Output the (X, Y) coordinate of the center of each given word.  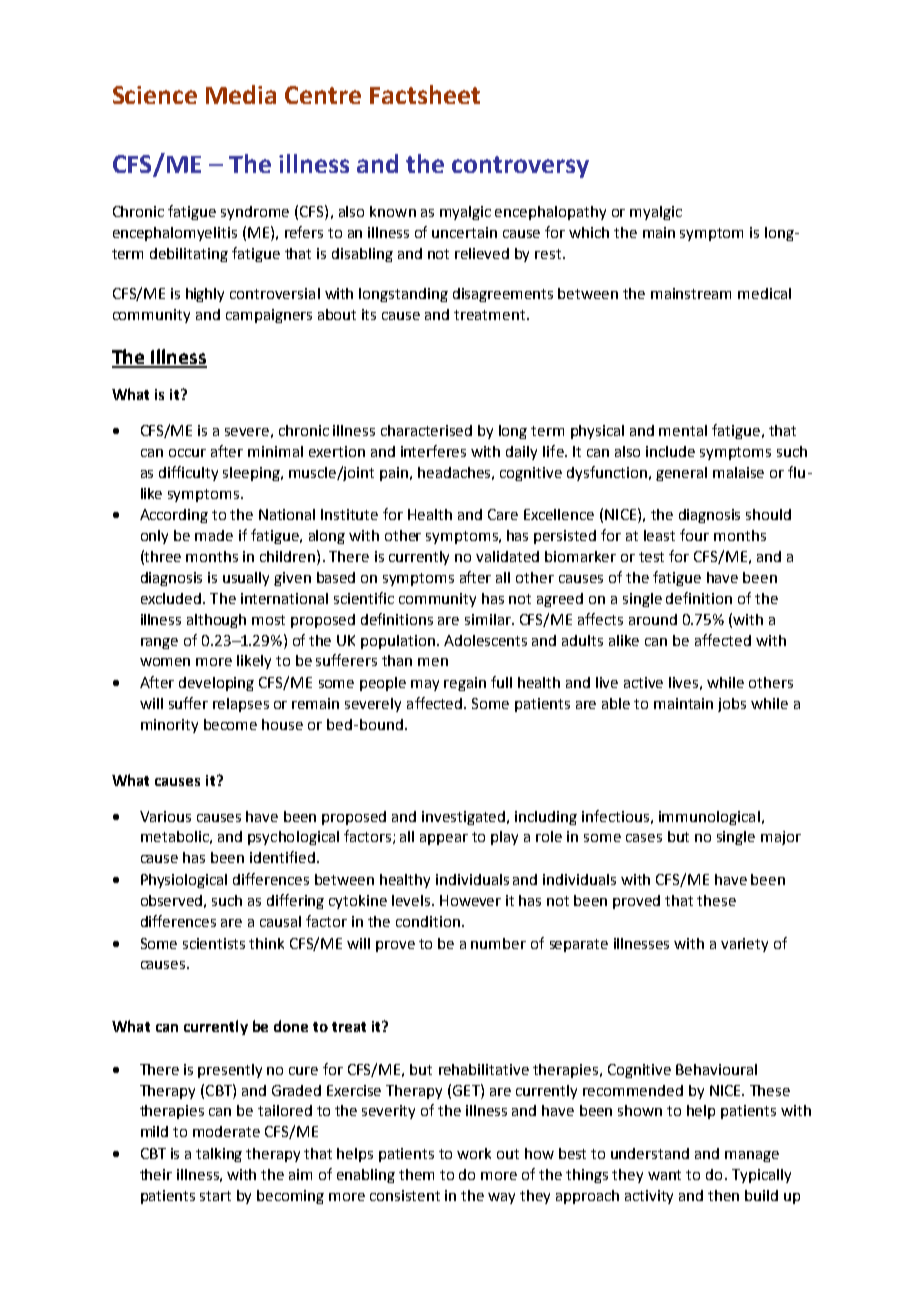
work (474, 1153)
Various (165, 816)
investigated (465, 818)
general (681, 474)
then (723, 1195)
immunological (709, 818)
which (589, 232)
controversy (520, 167)
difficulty (188, 473)
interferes (433, 451)
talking (219, 1155)
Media (241, 94)
